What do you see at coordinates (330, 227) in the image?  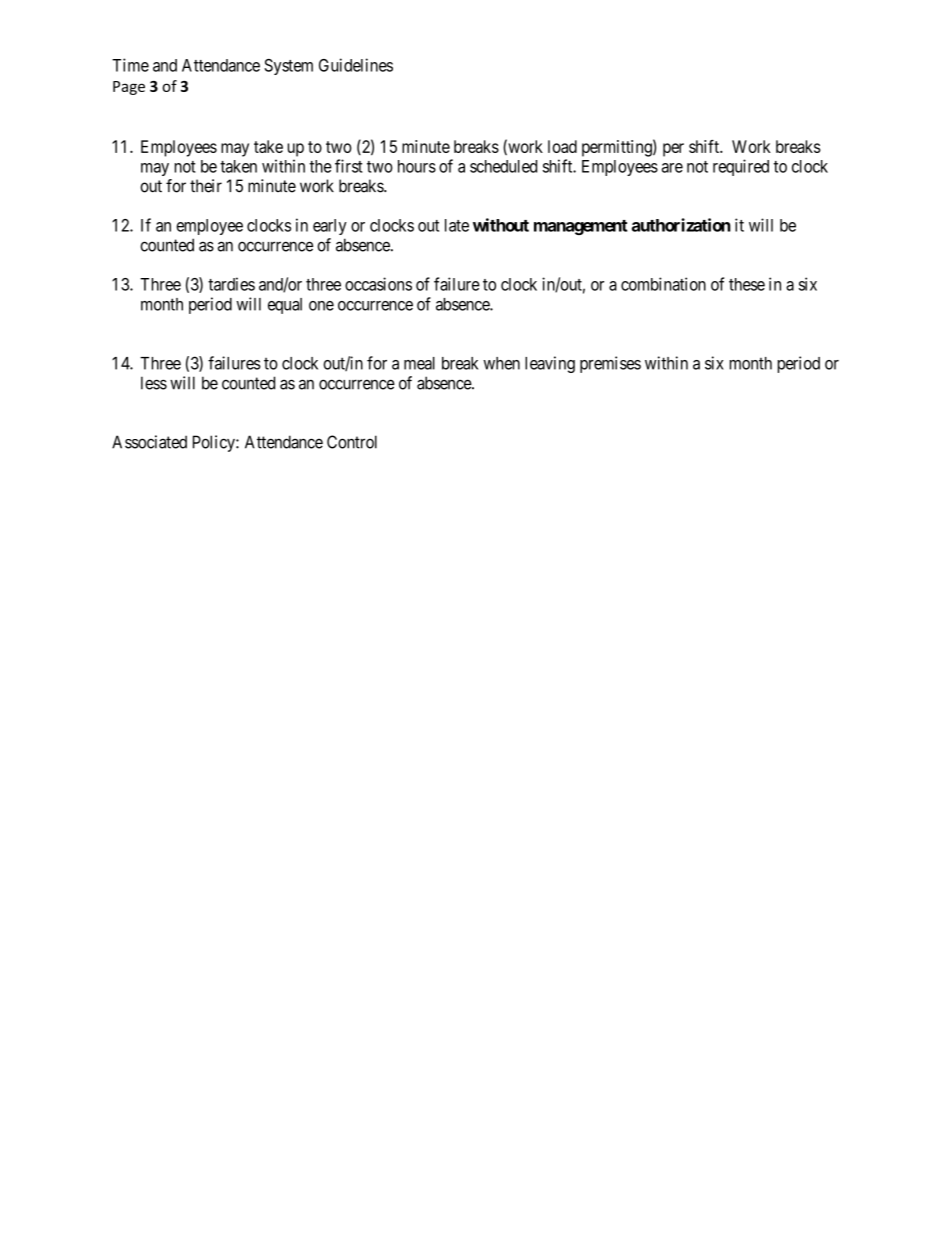 I see `early` at bounding box center [330, 227].
